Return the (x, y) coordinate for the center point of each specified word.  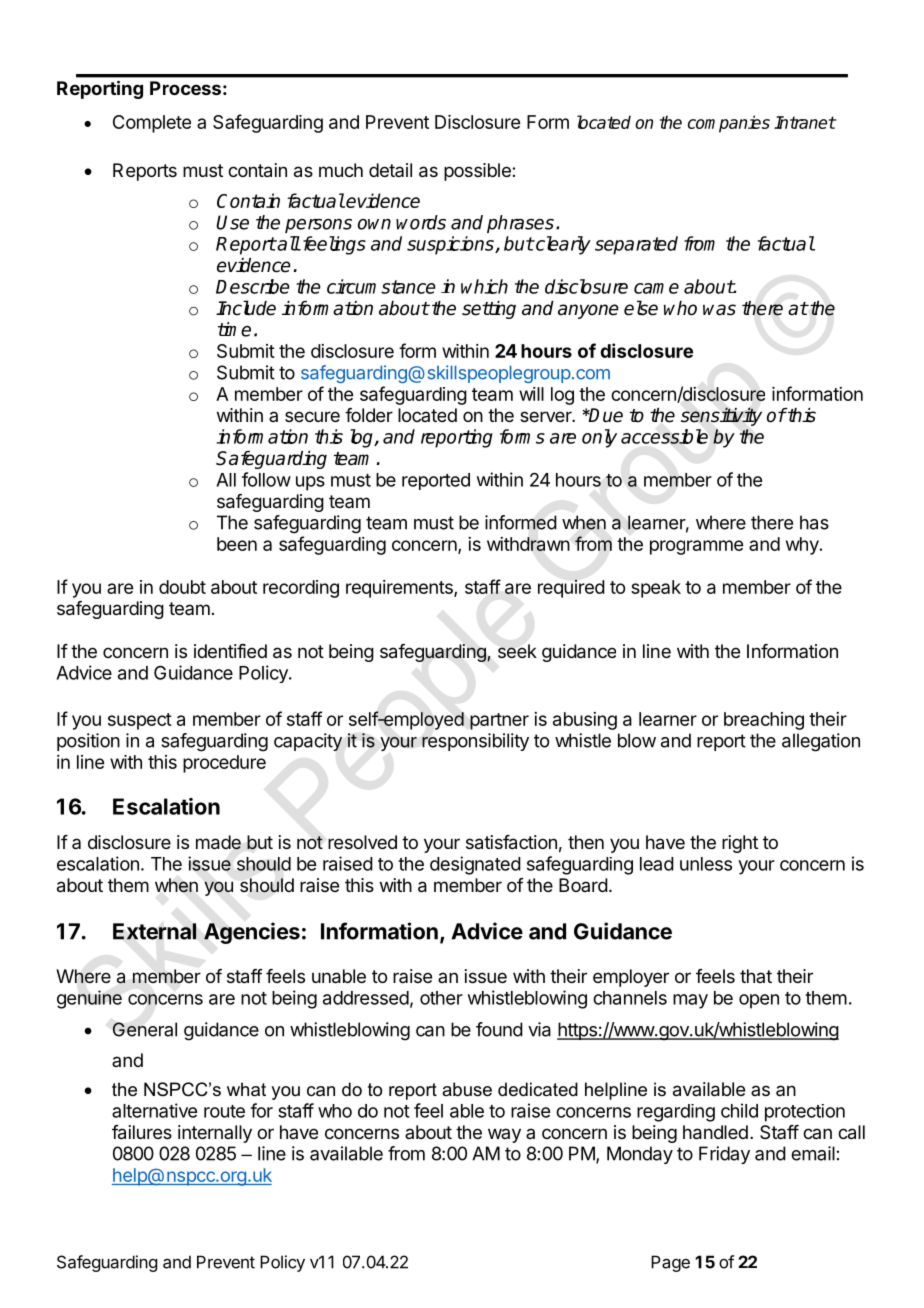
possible (478, 172)
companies (729, 124)
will (531, 394)
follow (266, 479)
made (218, 842)
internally (215, 1134)
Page (670, 1263)
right (740, 844)
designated (475, 865)
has (814, 522)
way (504, 1135)
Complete (152, 124)
